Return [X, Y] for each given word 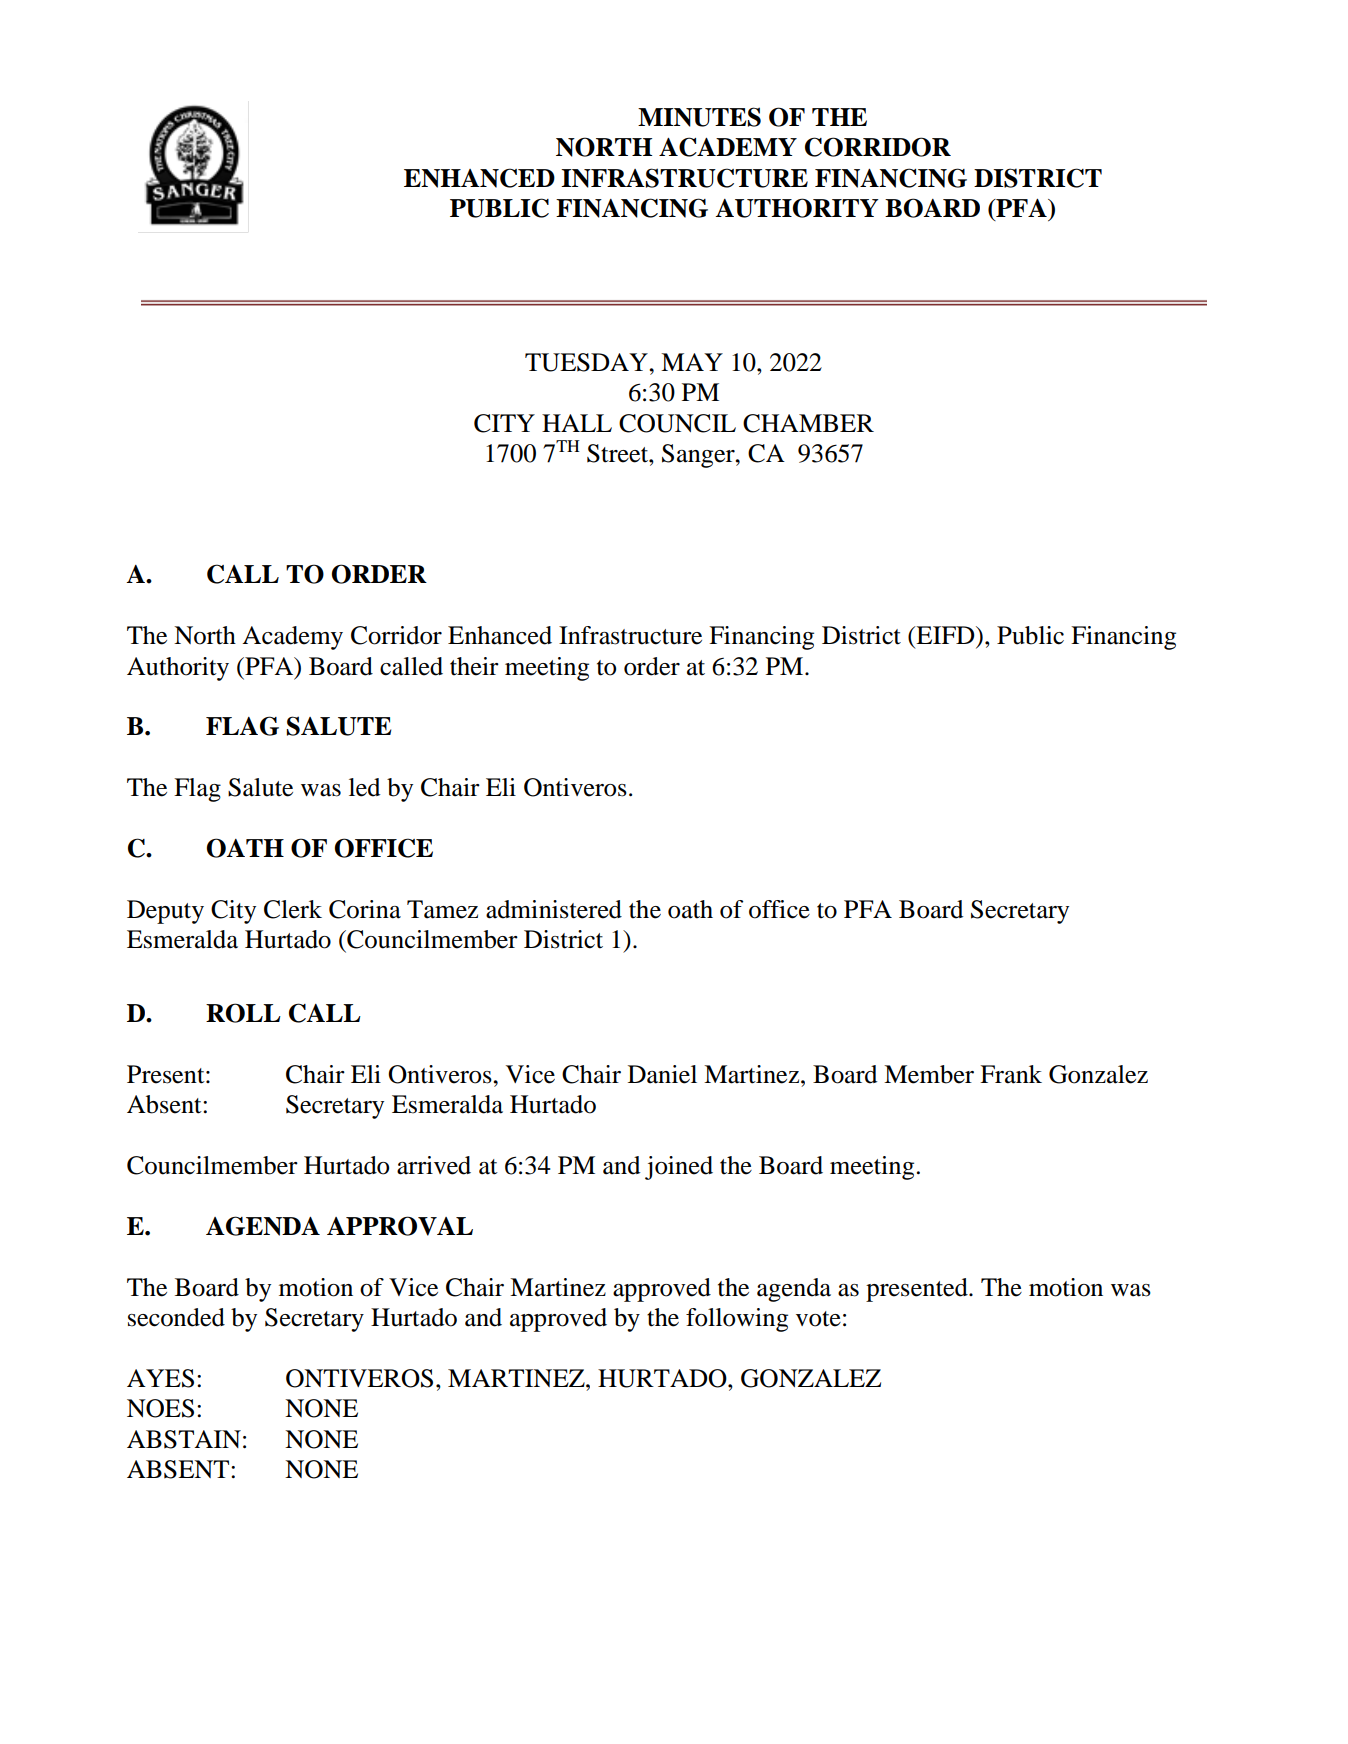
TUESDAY [587, 362]
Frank [1011, 1074]
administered [554, 909]
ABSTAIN [184, 1439]
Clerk [293, 909]
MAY [692, 362]
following [737, 1320]
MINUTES [699, 117]
